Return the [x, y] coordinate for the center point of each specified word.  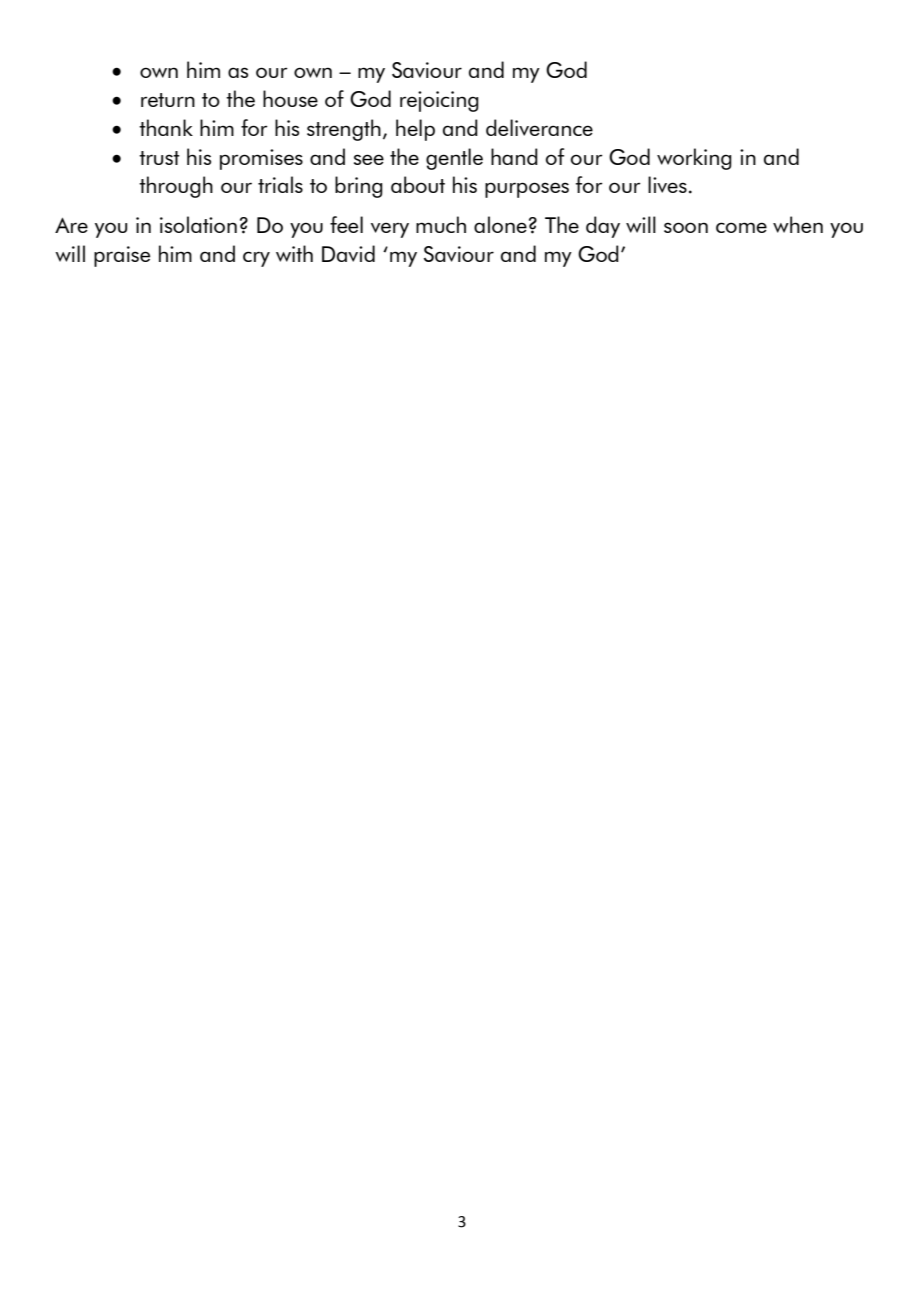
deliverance [539, 127]
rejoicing [439, 101]
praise [122, 256]
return [168, 100]
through [176, 187]
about [418, 184]
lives [667, 184]
